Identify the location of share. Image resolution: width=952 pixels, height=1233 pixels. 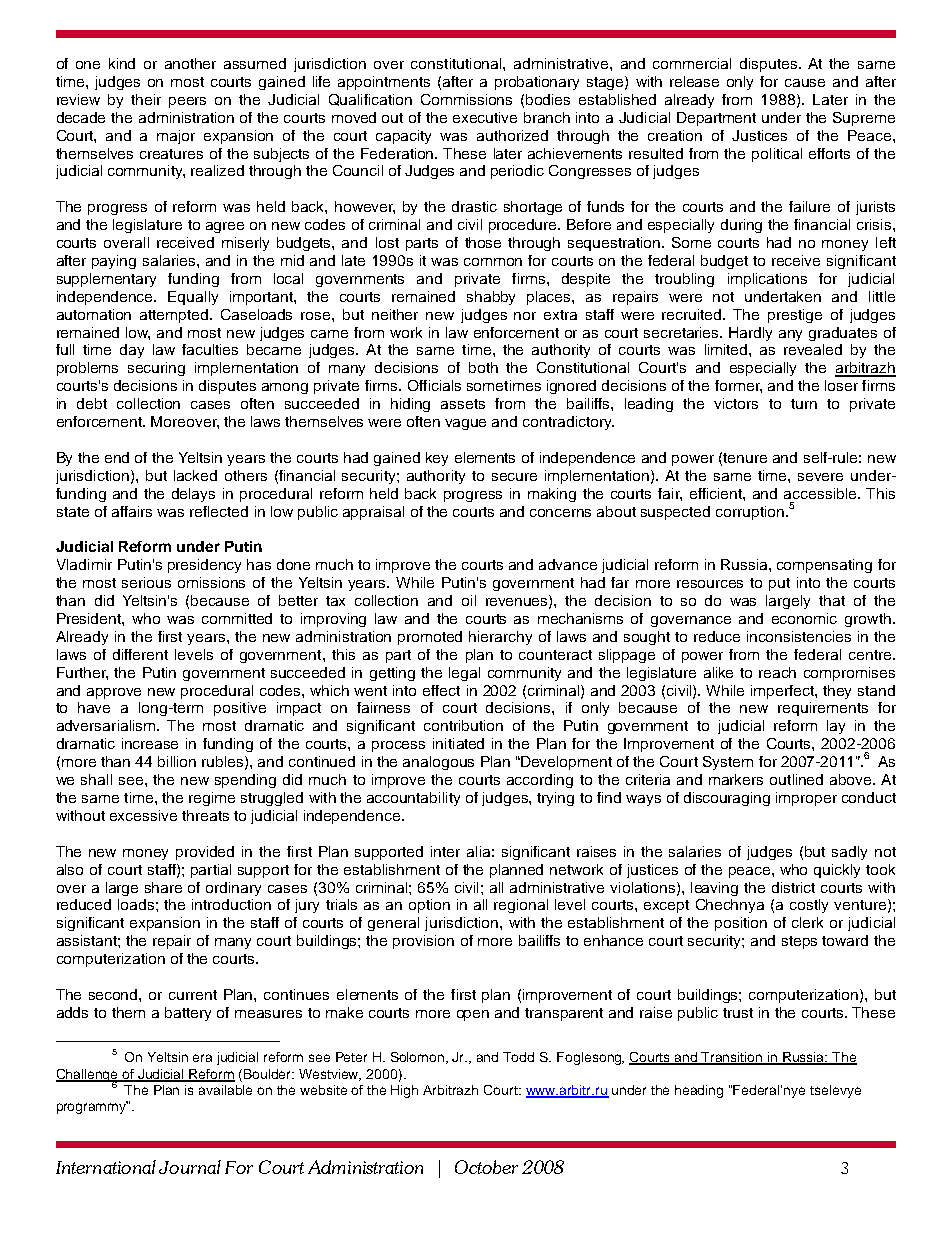
(163, 887).
